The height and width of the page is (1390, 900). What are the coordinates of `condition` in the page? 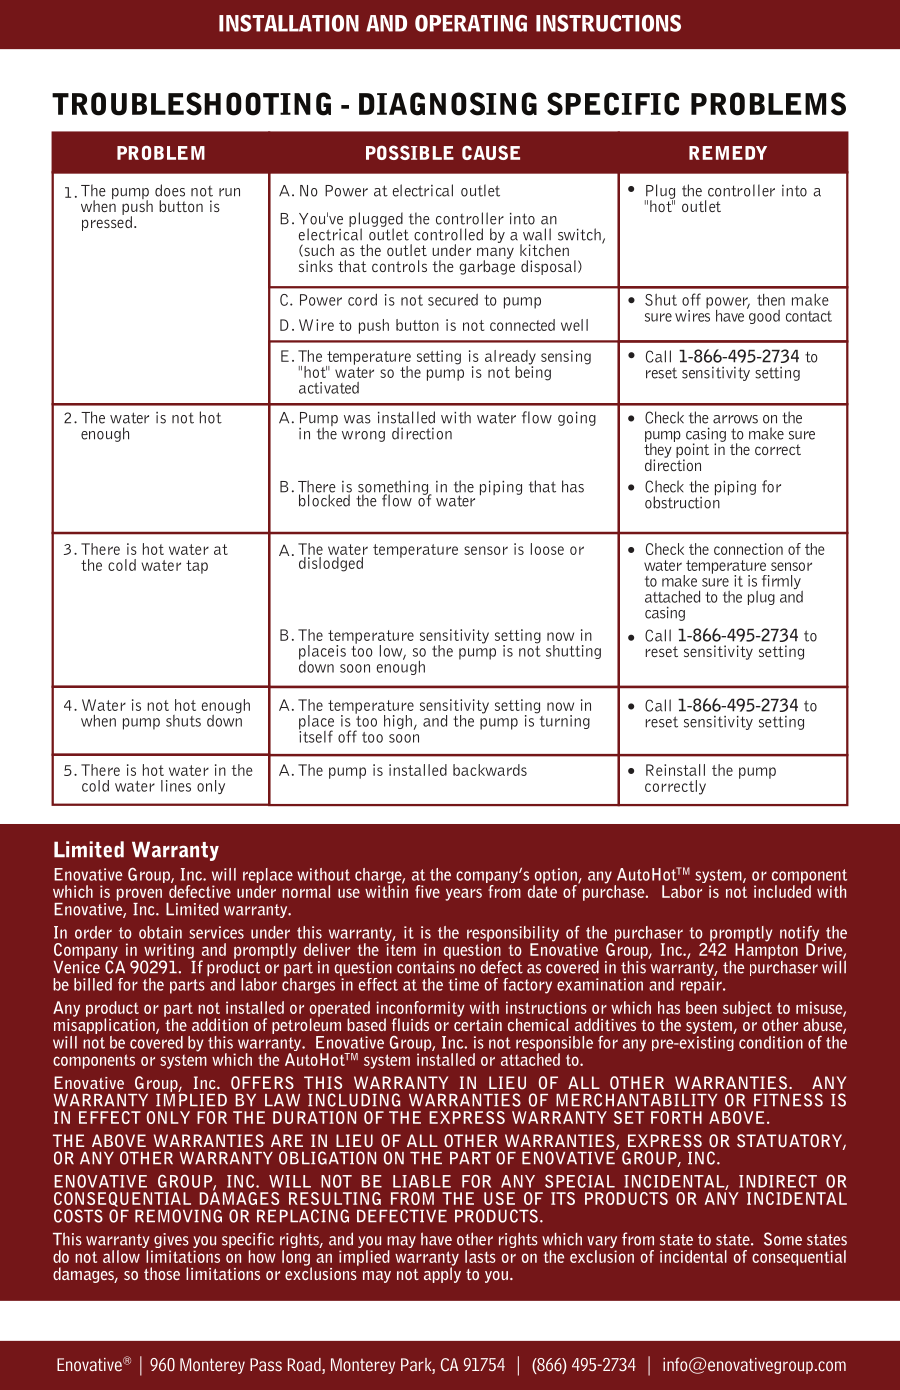 It's located at (771, 1042).
